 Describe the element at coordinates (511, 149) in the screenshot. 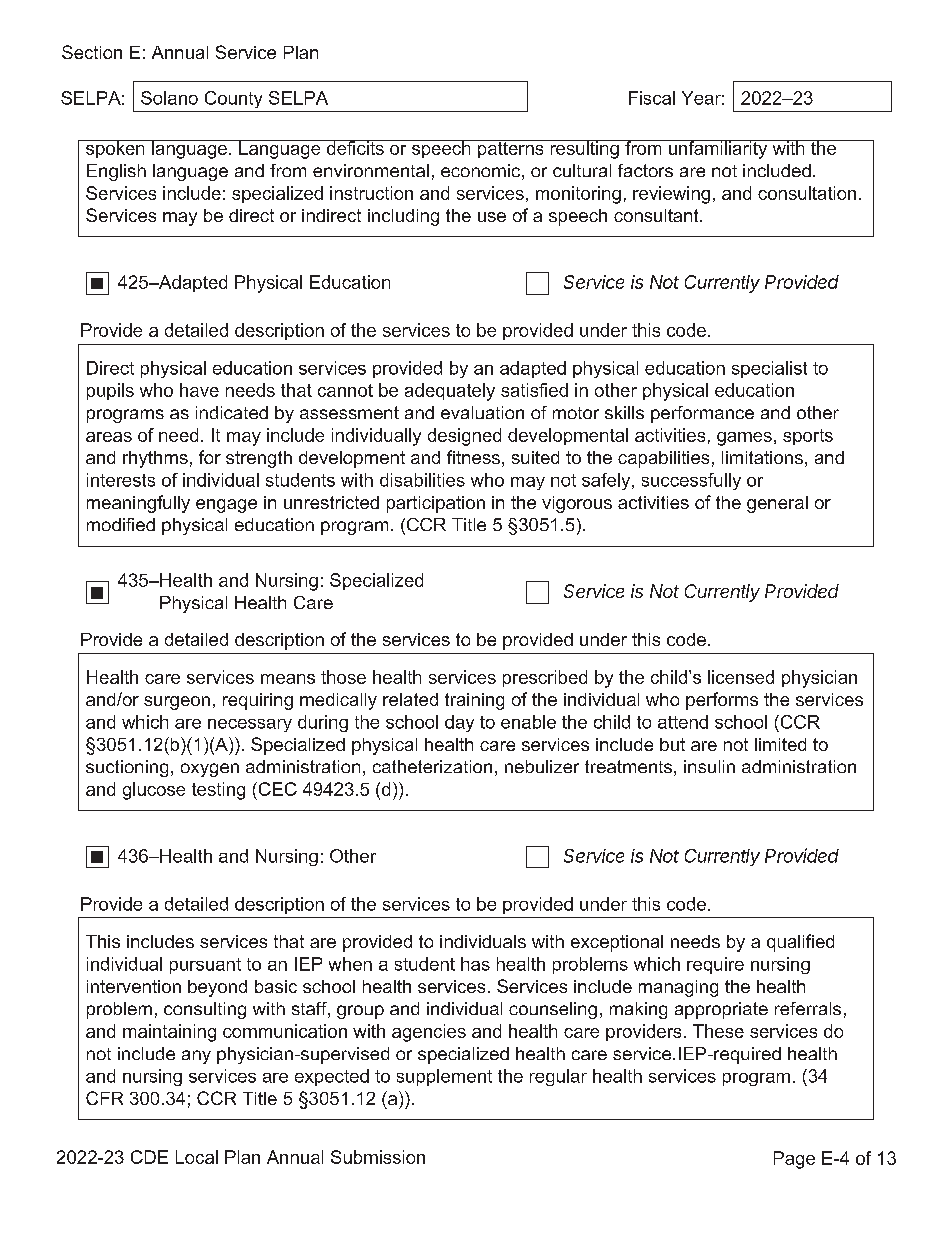

I see `patterns` at that location.
